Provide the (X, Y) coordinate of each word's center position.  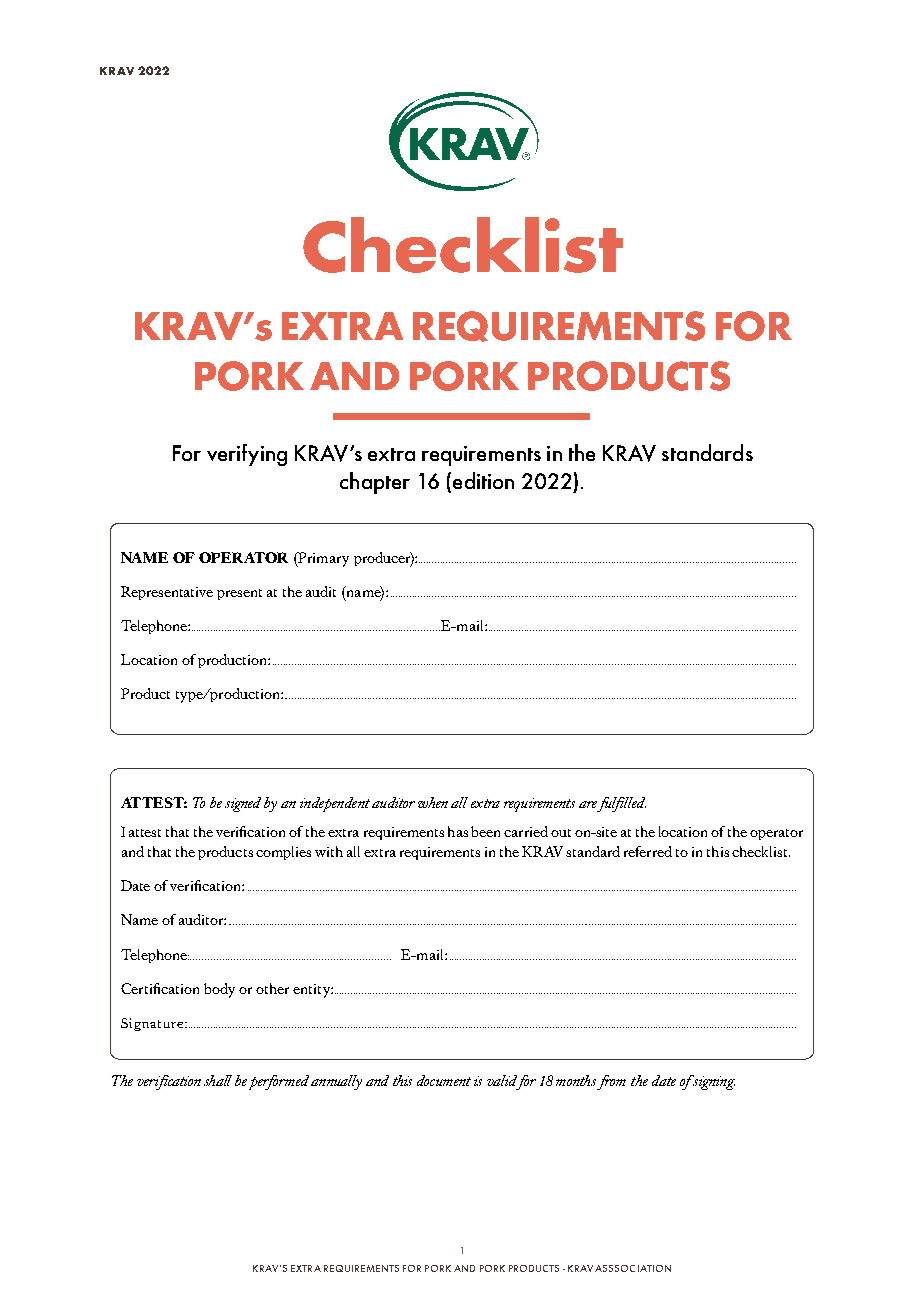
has (458, 831)
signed (243, 804)
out (561, 833)
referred (648, 851)
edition (483, 480)
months (576, 1080)
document (444, 1080)
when (433, 802)
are (588, 804)
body (219, 990)
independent (335, 804)
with (329, 851)
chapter (375, 483)
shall (218, 1080)
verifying (247, 455)
